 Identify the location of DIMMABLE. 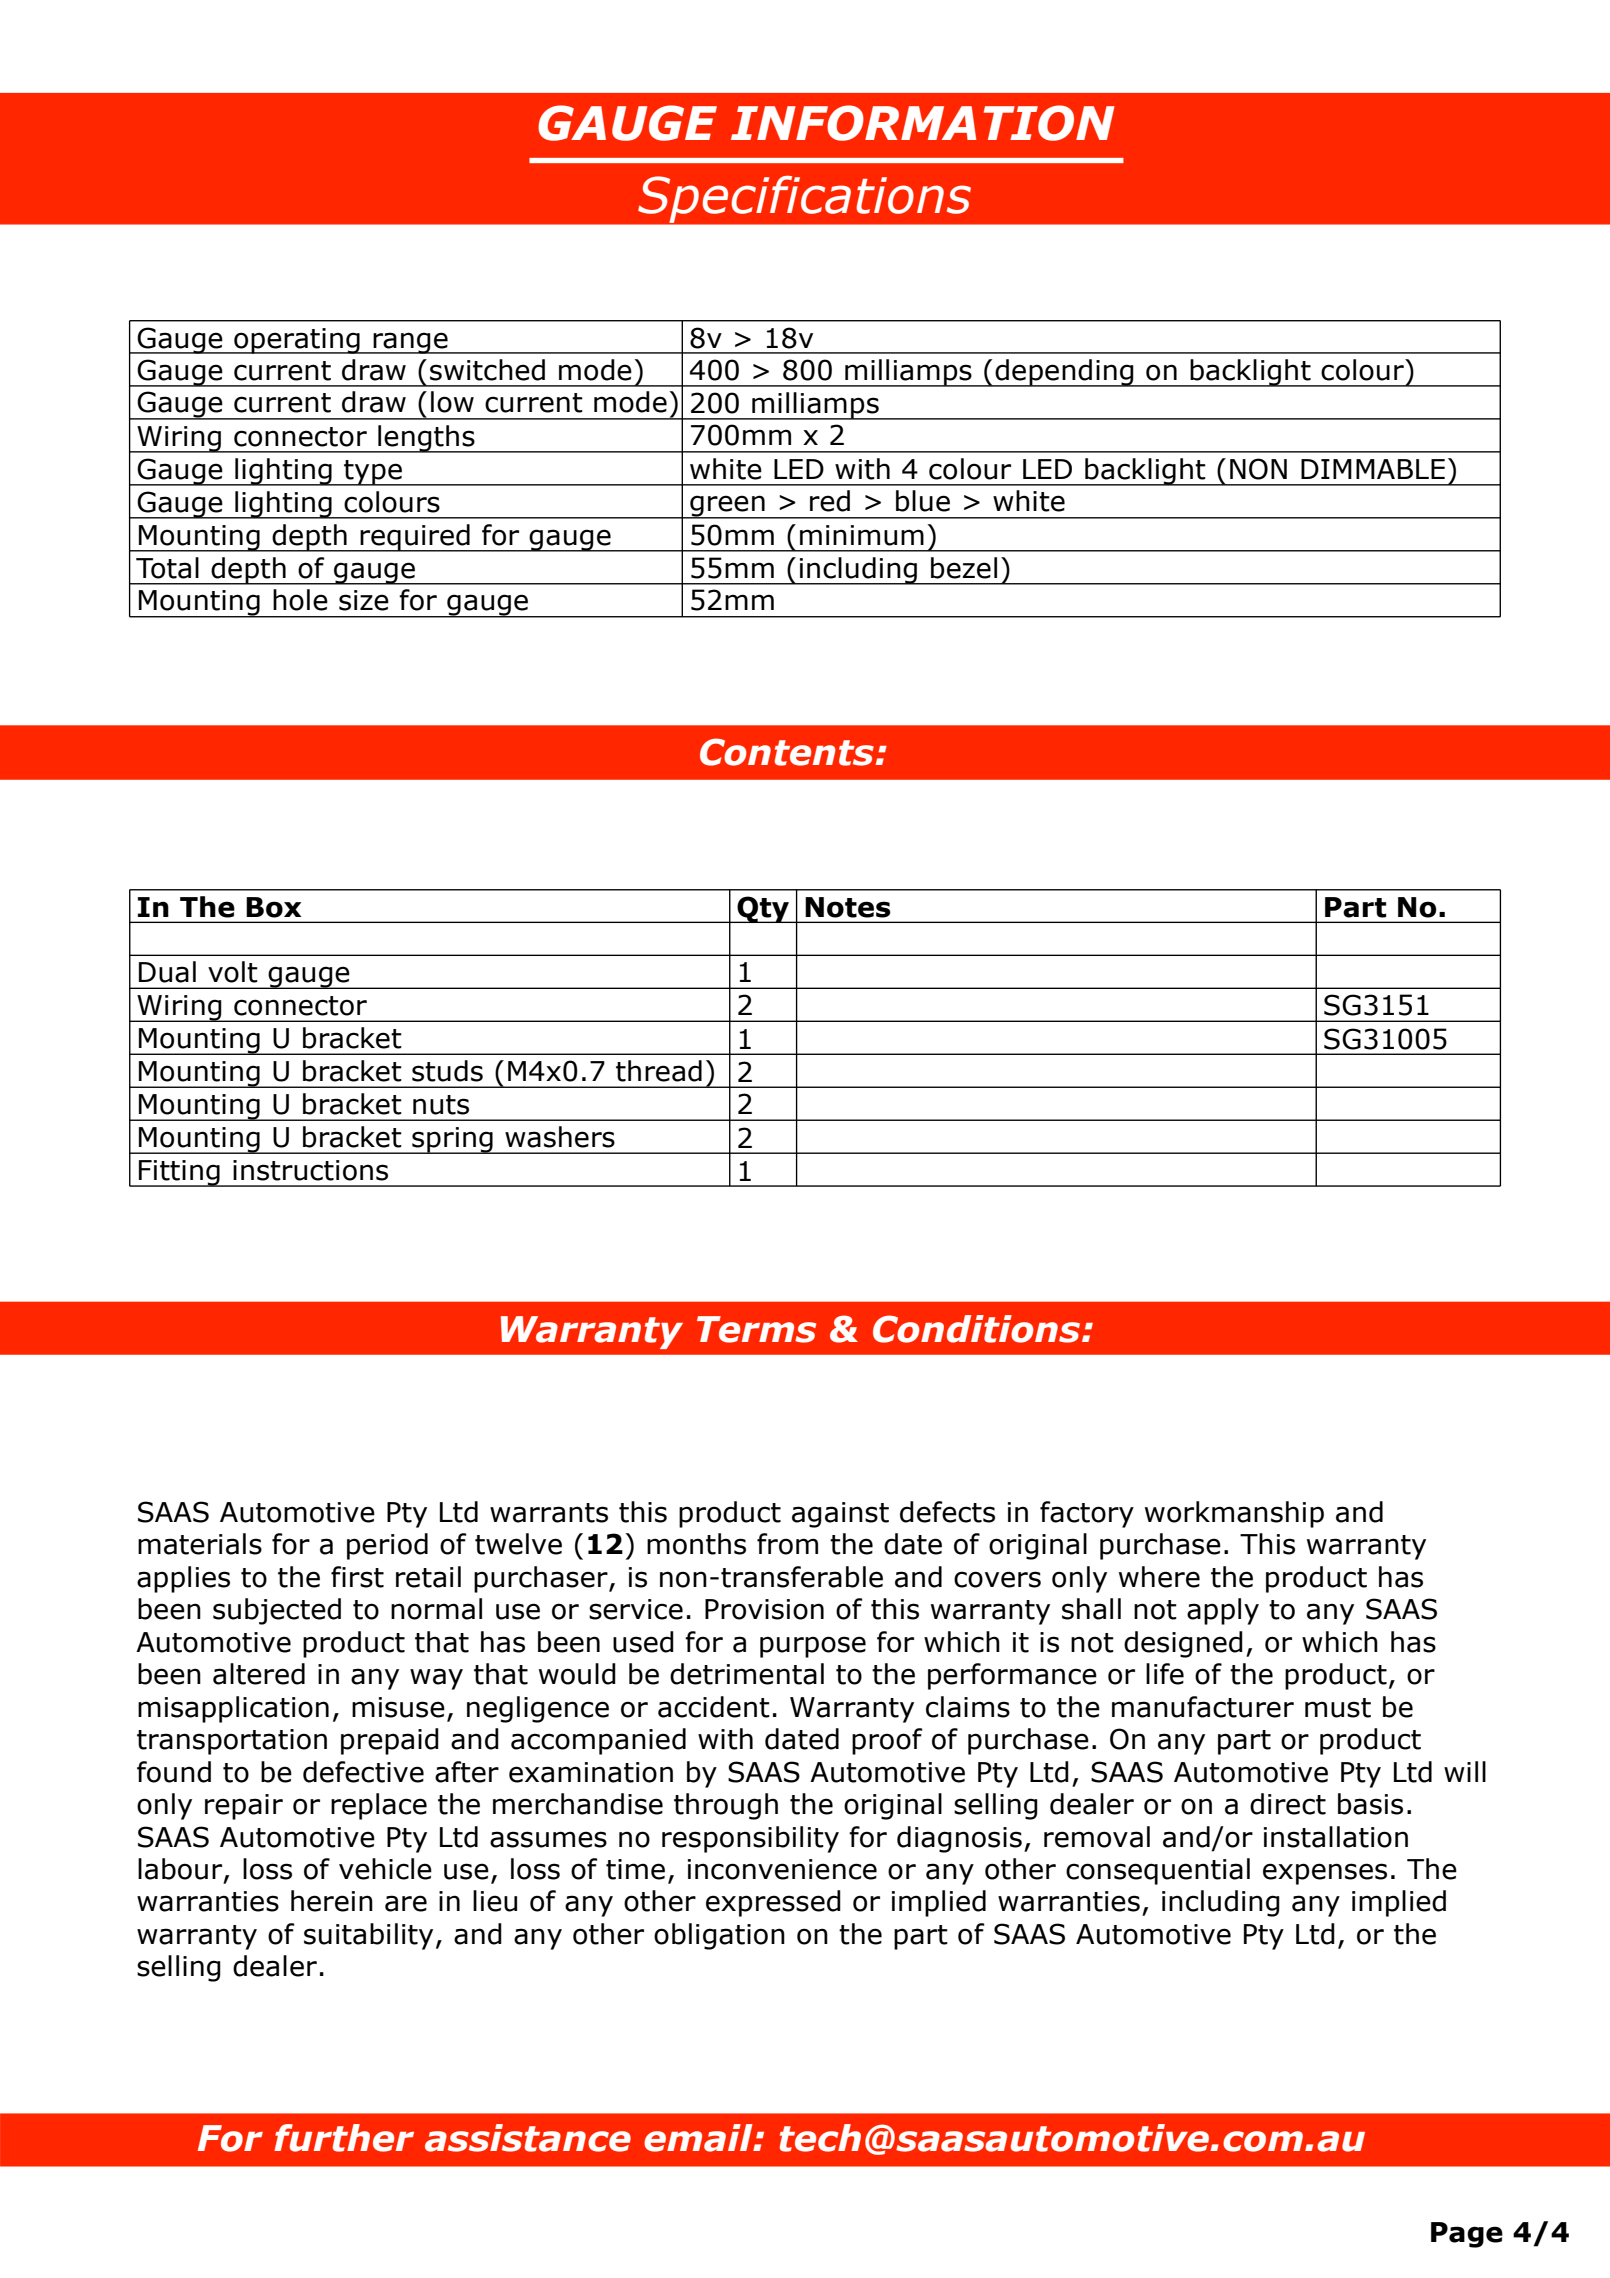
(1373, 469).
